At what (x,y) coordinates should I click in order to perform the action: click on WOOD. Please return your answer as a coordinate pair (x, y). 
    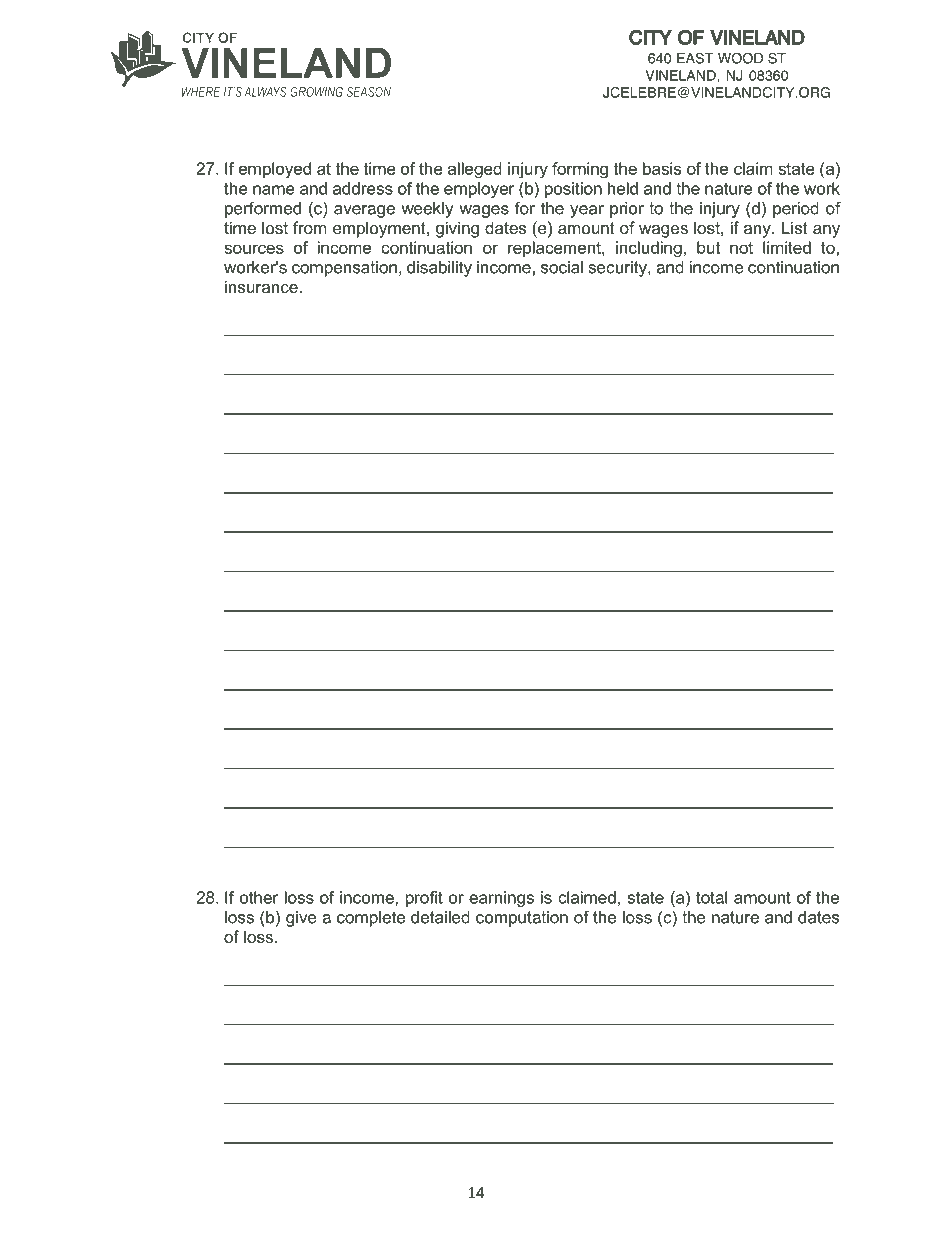
    Looking at the image, I should click on (740, 58).
